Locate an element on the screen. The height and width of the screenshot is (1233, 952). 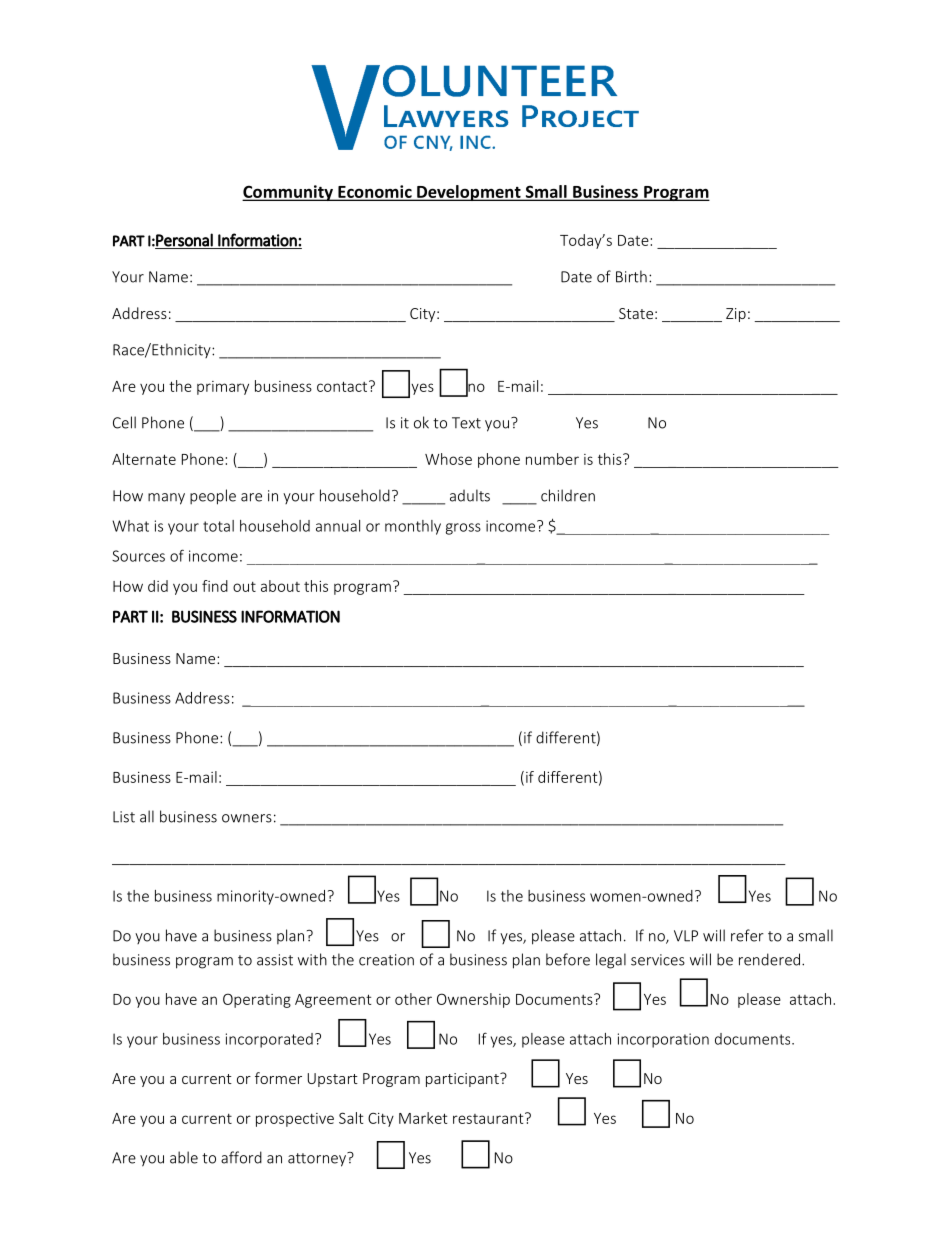
refer is located at coordinates (747, 935).
